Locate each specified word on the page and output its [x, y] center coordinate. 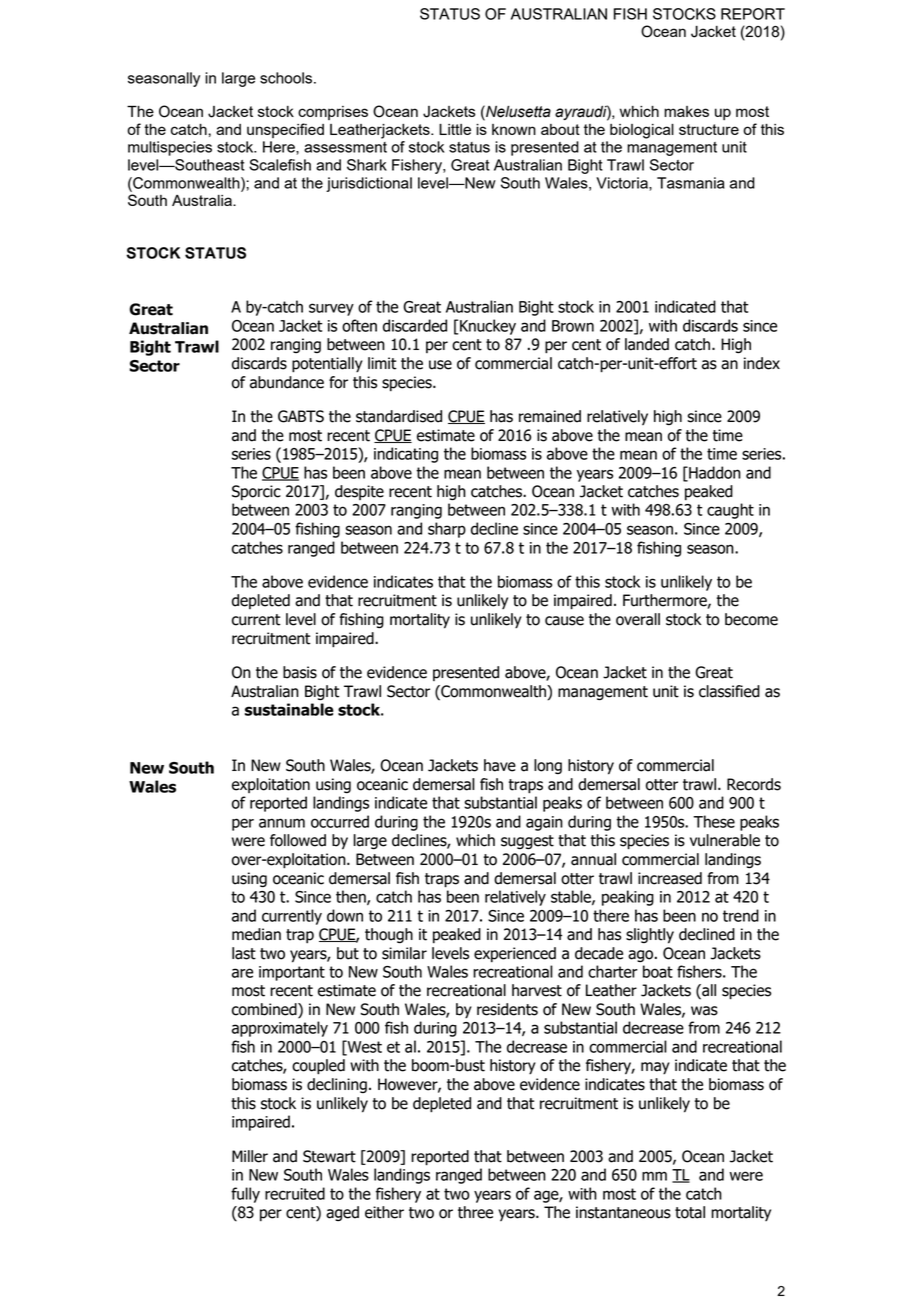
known [514, 129]
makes [686, 111]
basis [300, 672]
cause [564, 621]
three [475, 1212]
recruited [295, 1193]
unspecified [285, 130]
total [690, 1212]
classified [729, 691]
